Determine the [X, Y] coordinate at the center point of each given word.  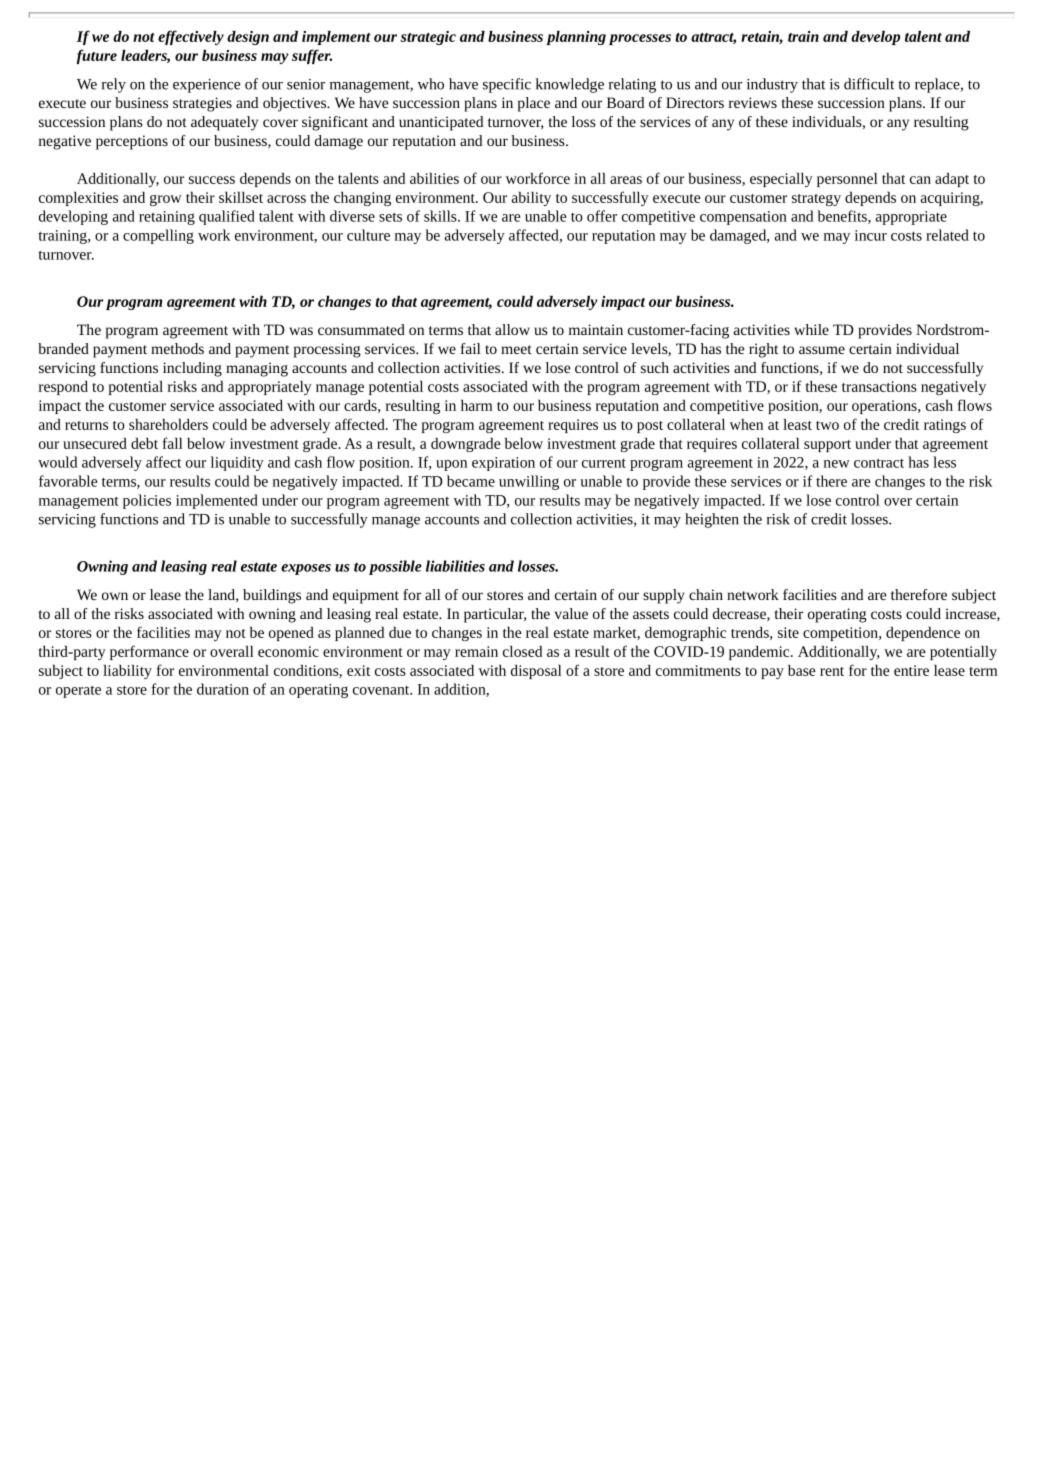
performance [149, 652]
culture [368, 235]
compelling [158, 236]
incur [871, 235]
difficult [869, 84]
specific [507, 85]
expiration [503, 464]
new [837, 464]
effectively [191, 37]
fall [173, 443]
